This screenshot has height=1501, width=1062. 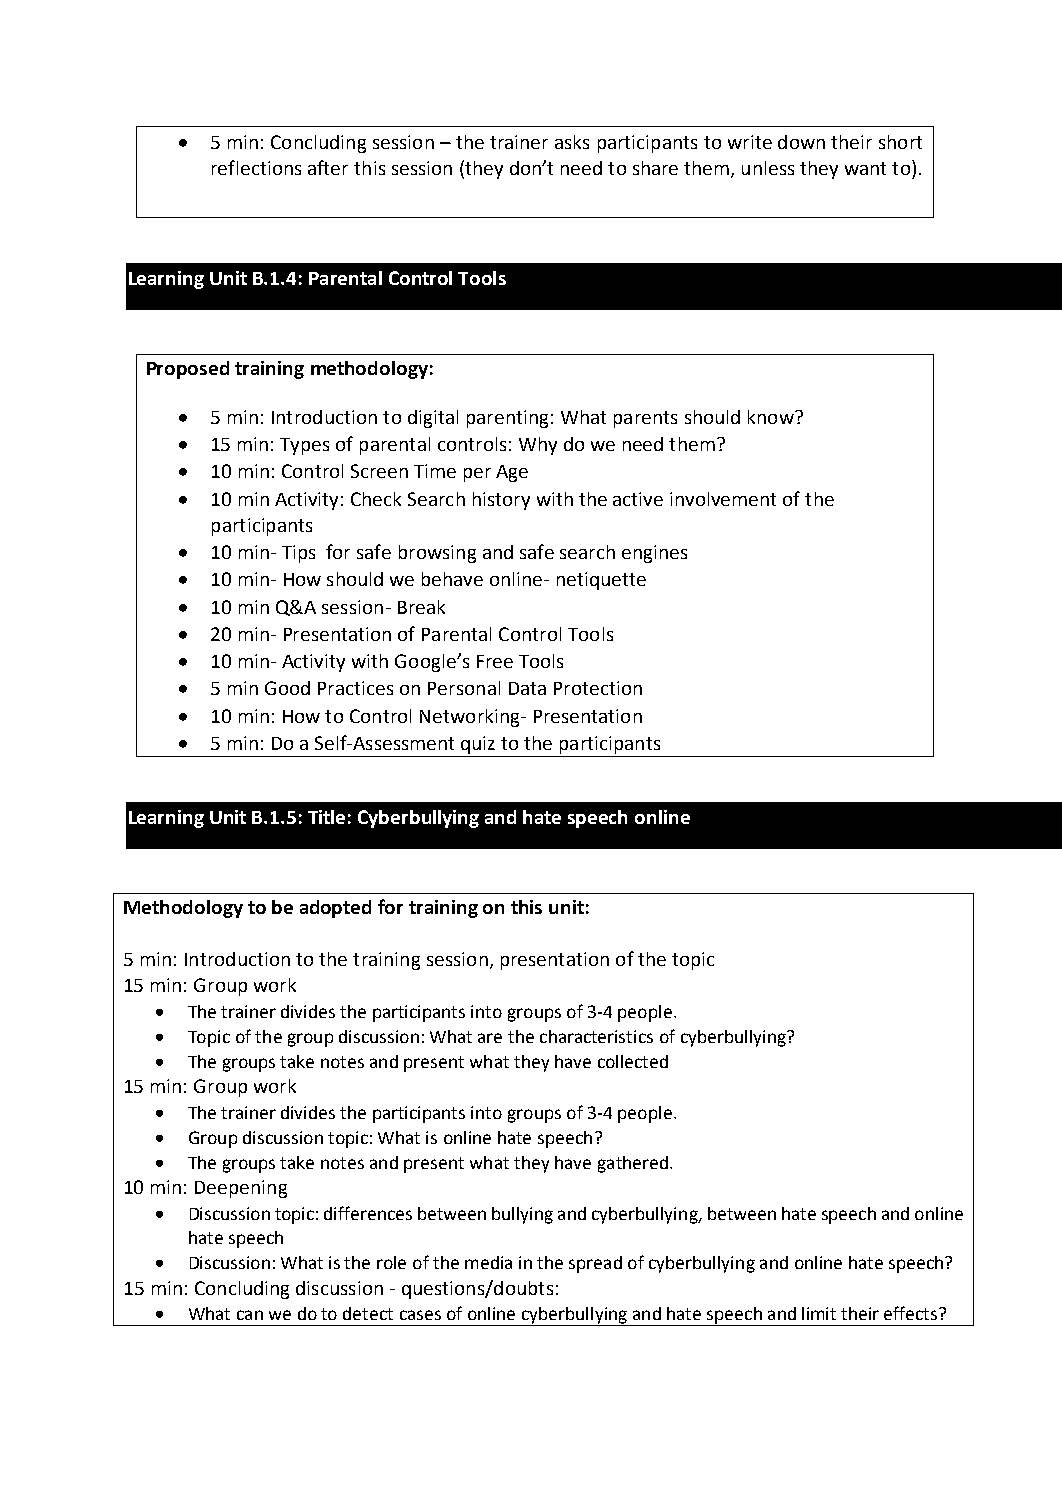 What do you see at coordinates (572, 142) in the screenshot?
I see `asks` at bounding box center [572, 142].
